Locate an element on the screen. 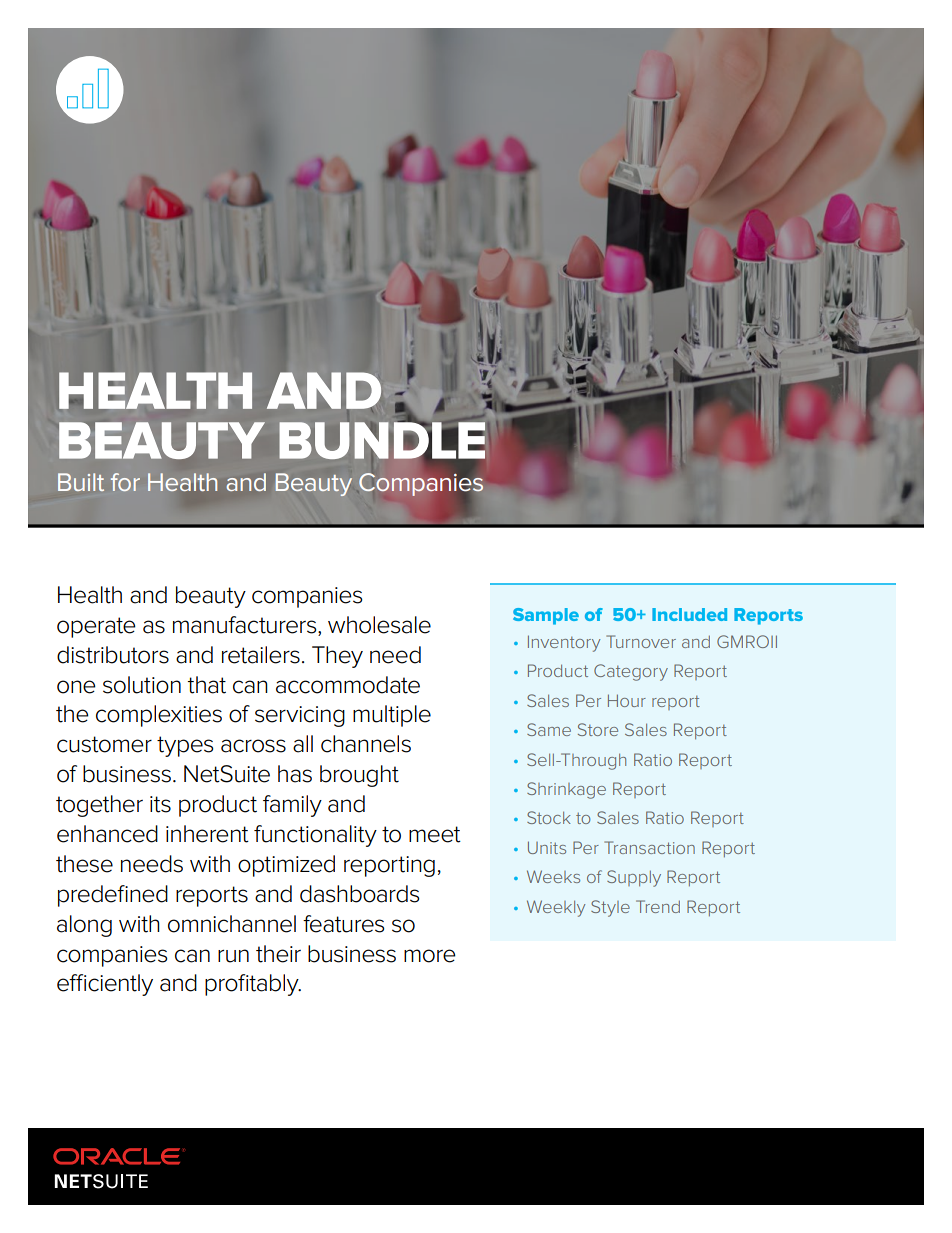 The width and height of the screenshot is (952, 1233). efficiently is located at coordinates (105, 985).
